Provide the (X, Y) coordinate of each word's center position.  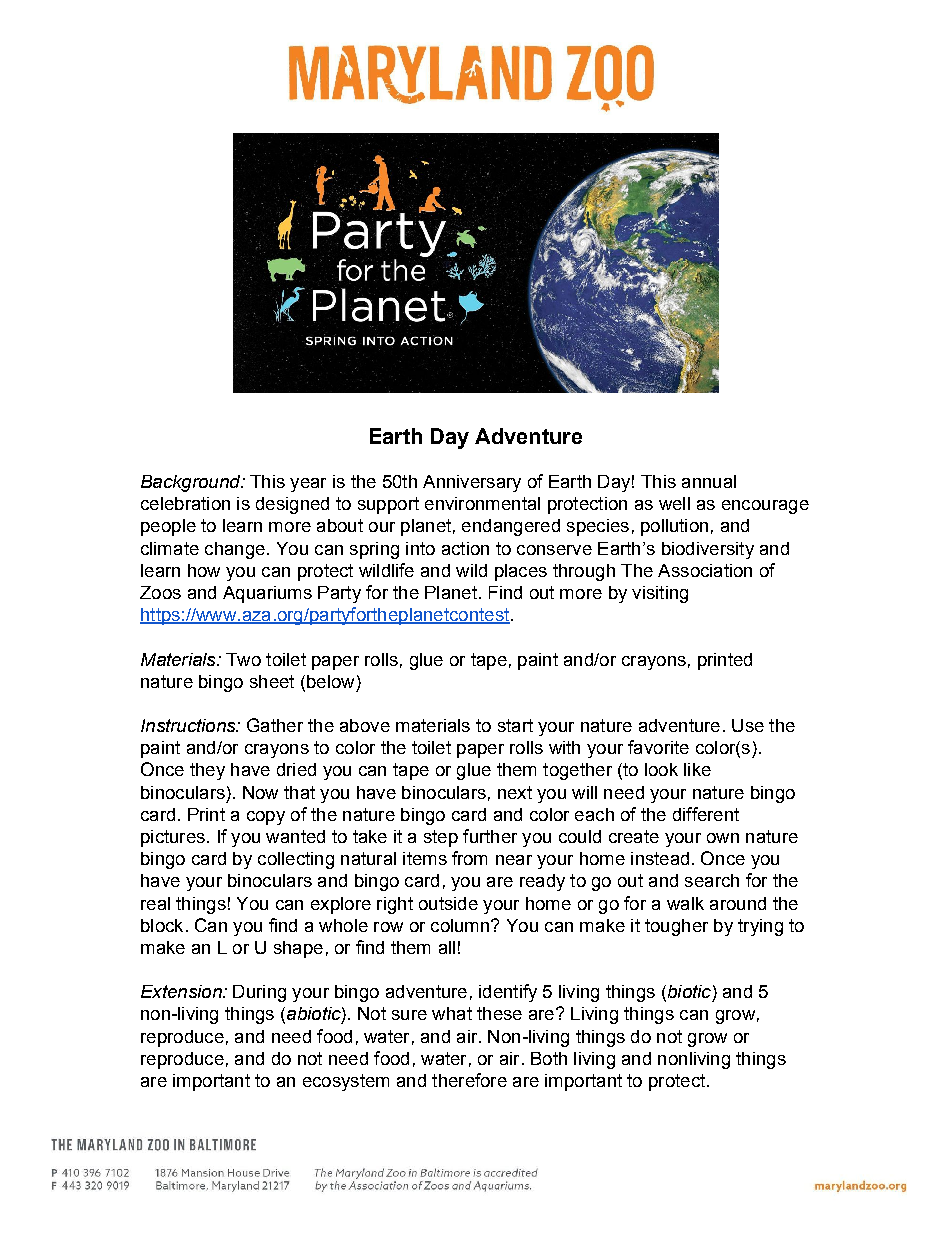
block (162, 925)
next (515, 792)
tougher (676, 927)
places (521, 572)
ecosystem (346, 1082)
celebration (185, 503)
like (697, 769)
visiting (660, 594)
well (674, 503)
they (207, 771)
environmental (482, 503)
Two (243, 659)
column (461, 925)
